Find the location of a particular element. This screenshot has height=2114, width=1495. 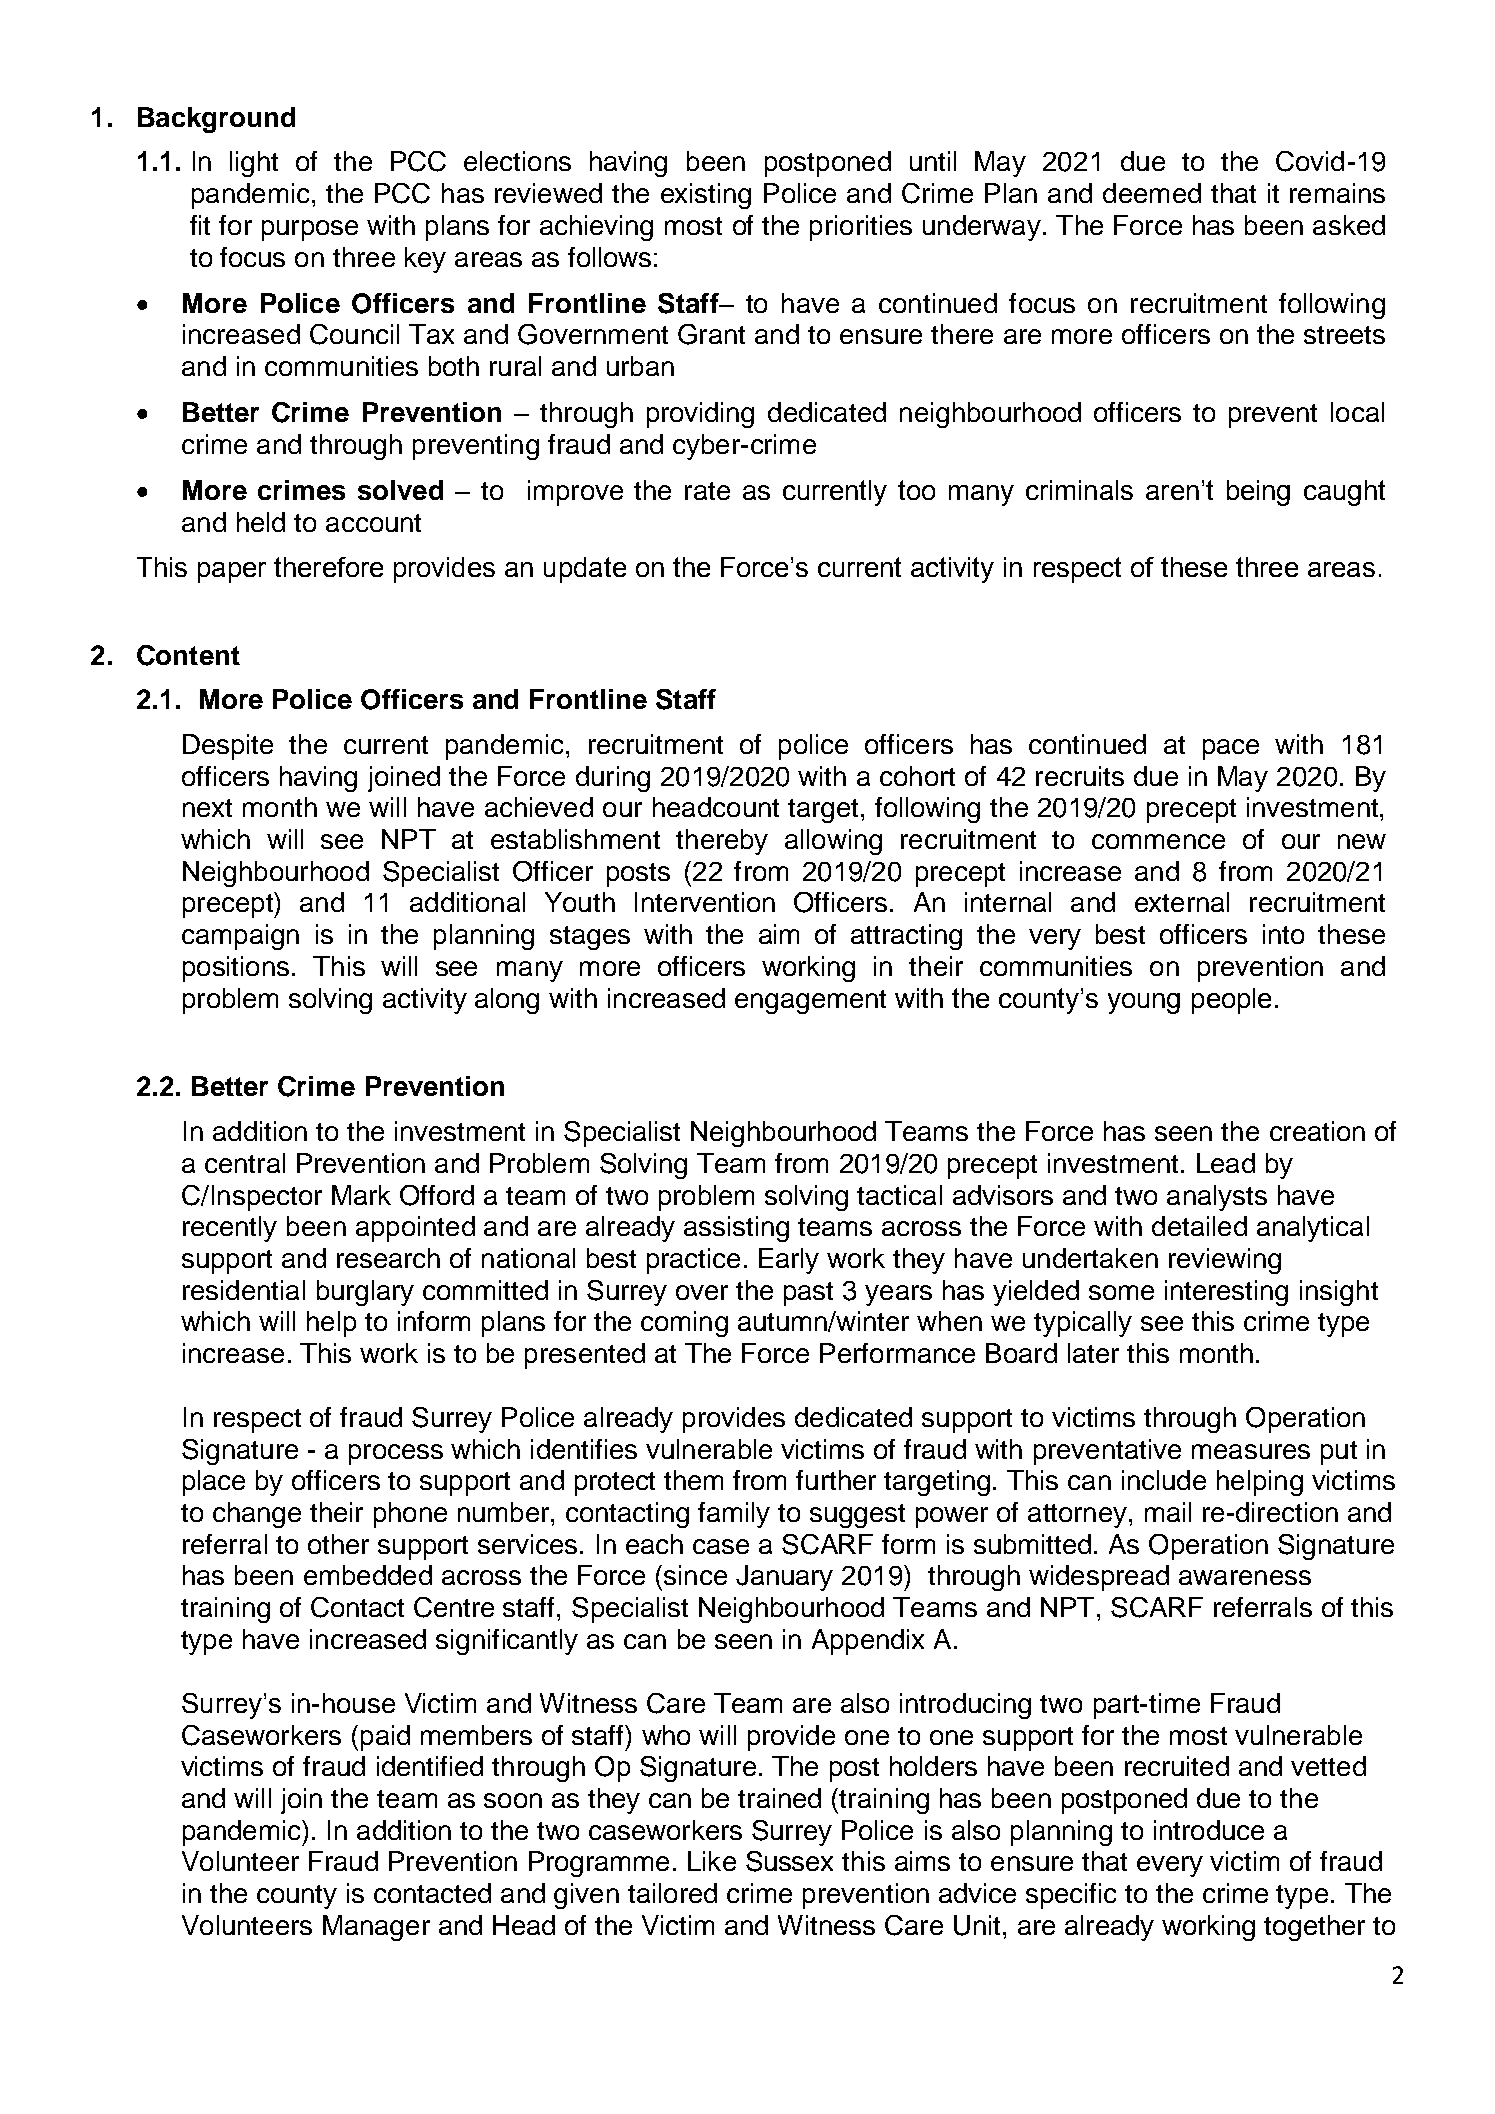

process is located at coordinates (396, 1454).
